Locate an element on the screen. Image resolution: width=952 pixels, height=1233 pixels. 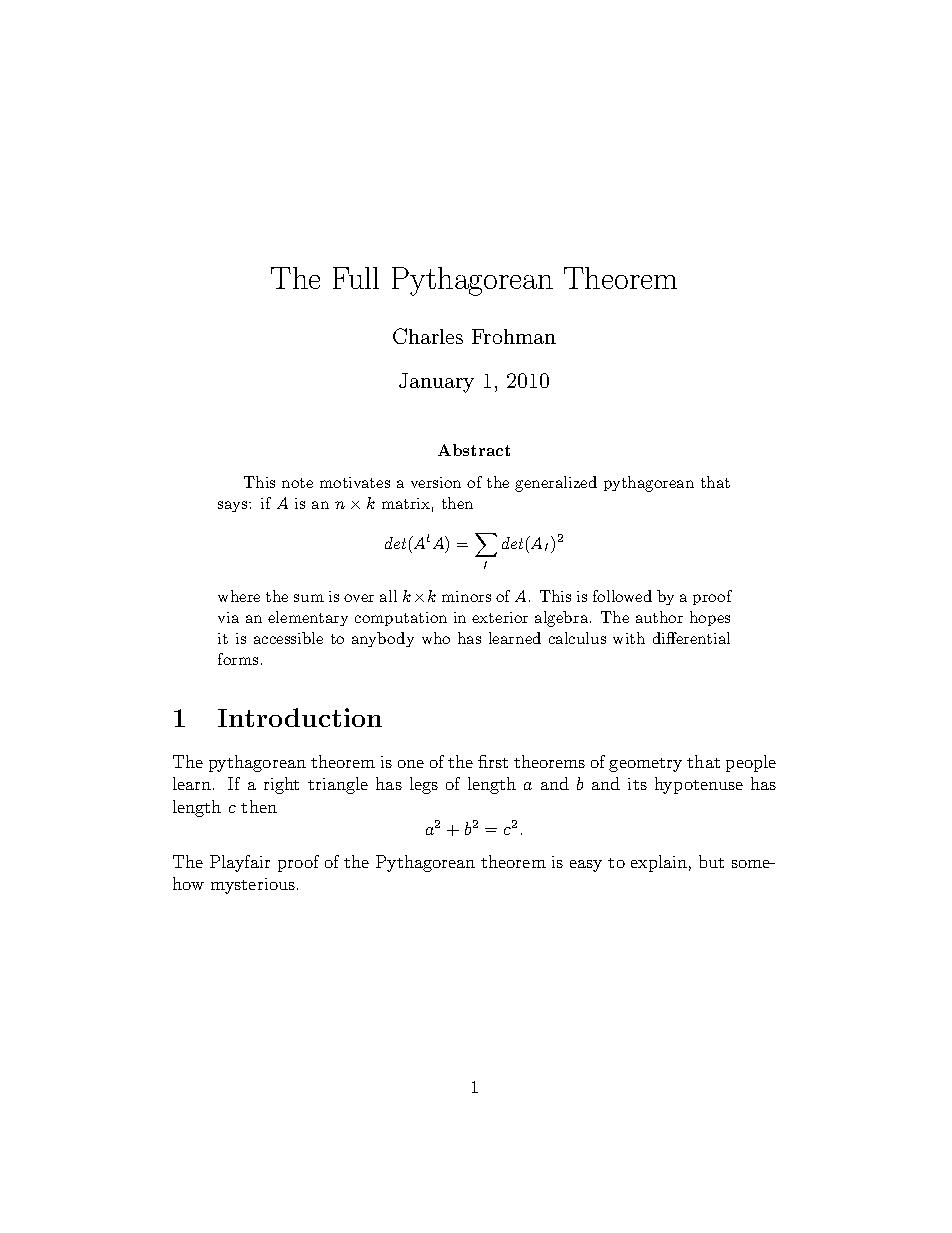
sum is located at coordinates (309, 598).
